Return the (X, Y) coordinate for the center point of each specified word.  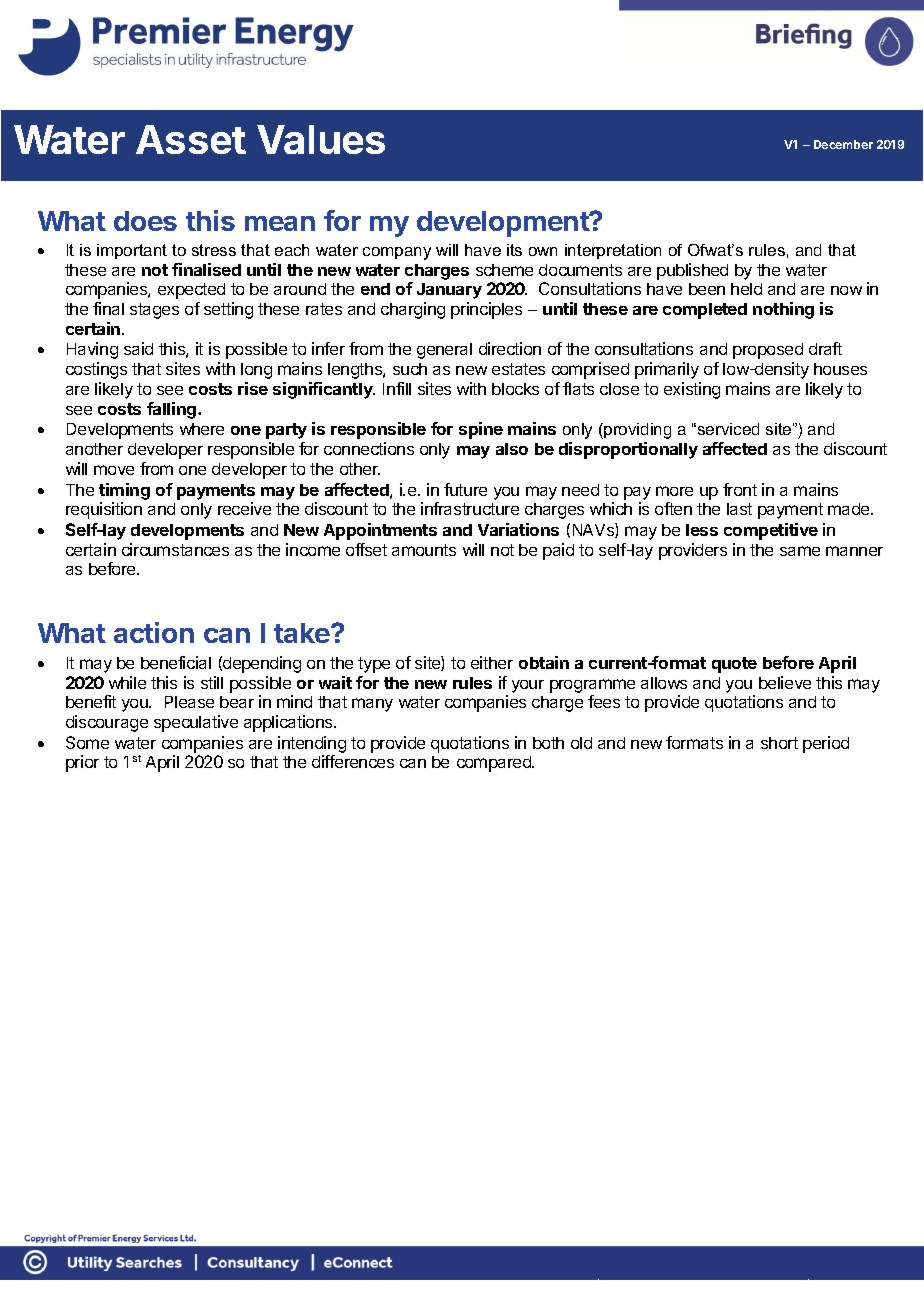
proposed (768, 351)
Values (321, 139)
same (800, 551)
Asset (191, 139)
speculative (196, 723)
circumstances (175, 549)
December (843, 144)
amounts (424, 550)
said (138, 348)
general (444, 351)
